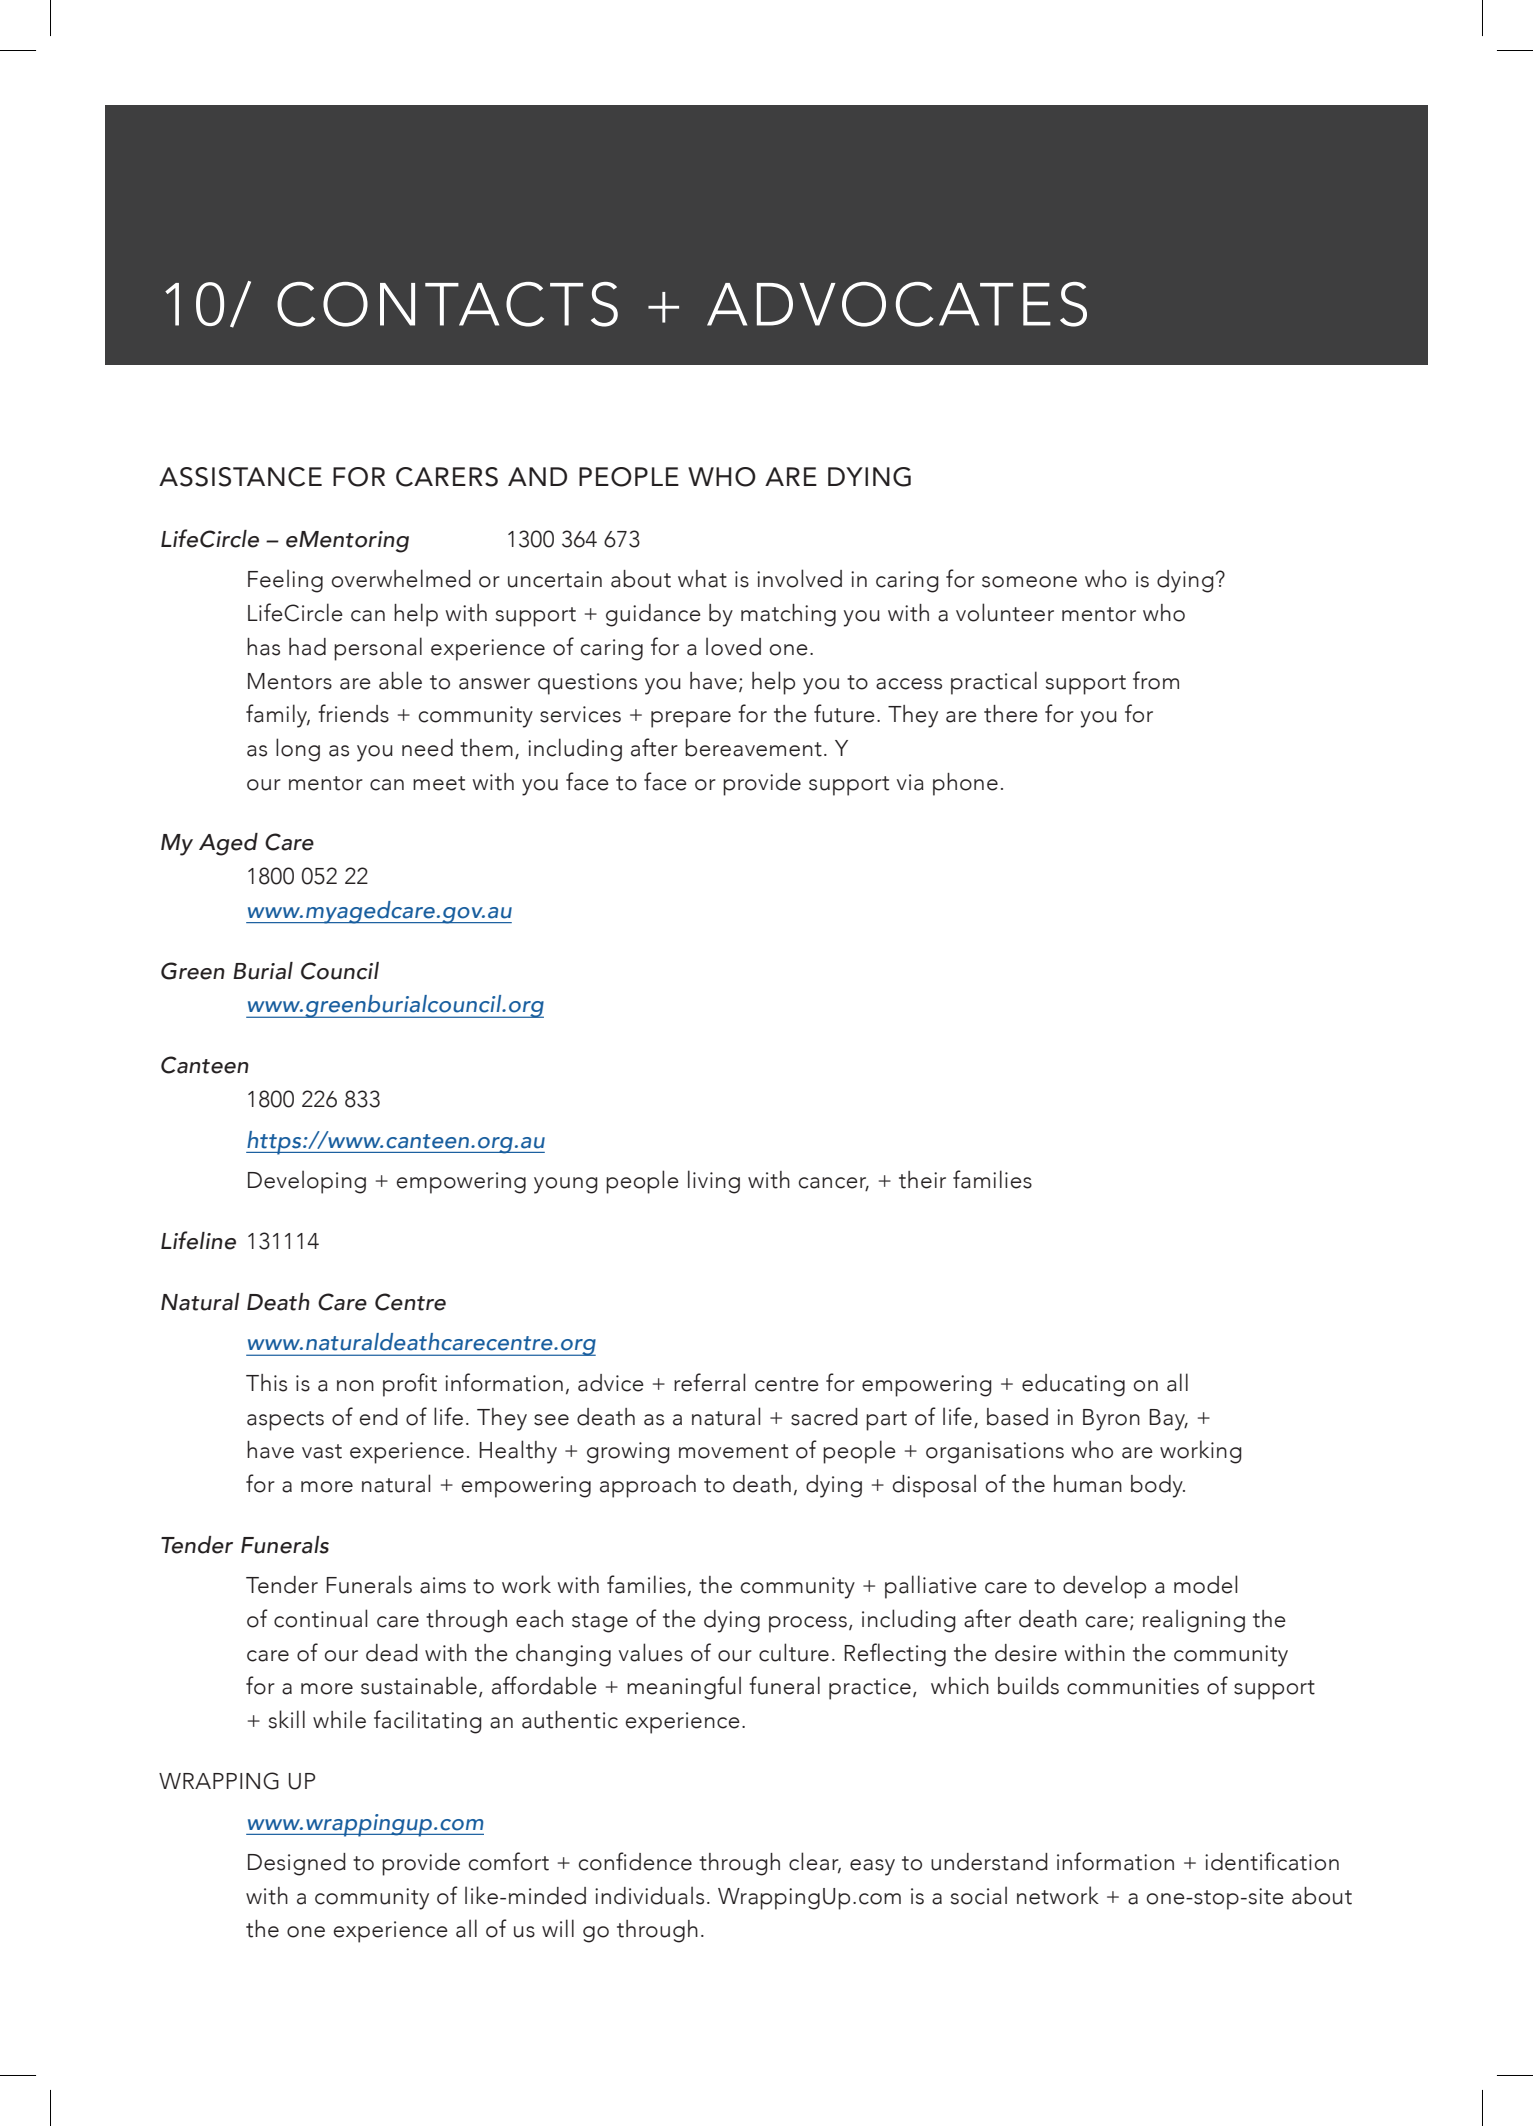 Image resolution: width=1533 pixels, height=2126 pixels. Describe the element at coordinates (733, 1451) in the screenshot. I see `movement` at that location.
